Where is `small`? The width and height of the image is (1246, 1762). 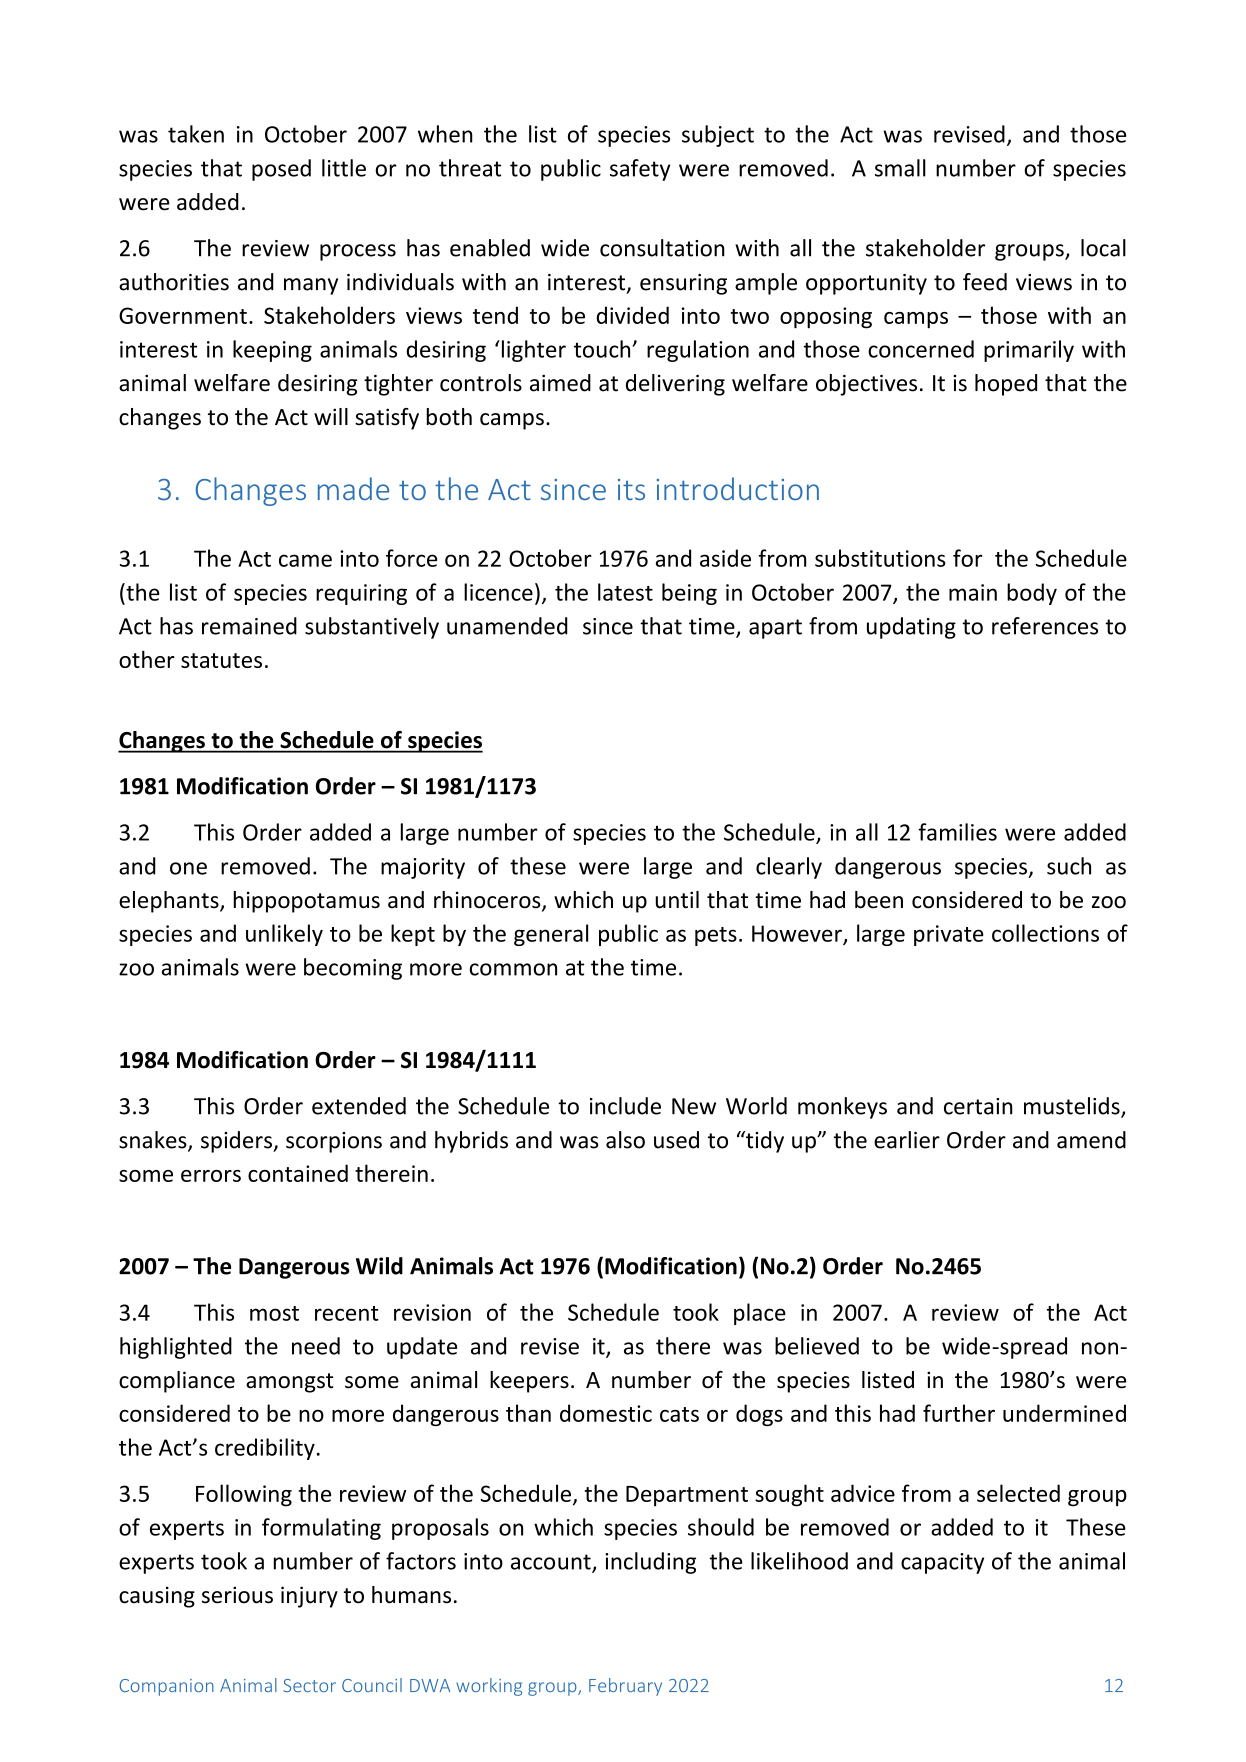 small is located at coordinates (900, 168).
